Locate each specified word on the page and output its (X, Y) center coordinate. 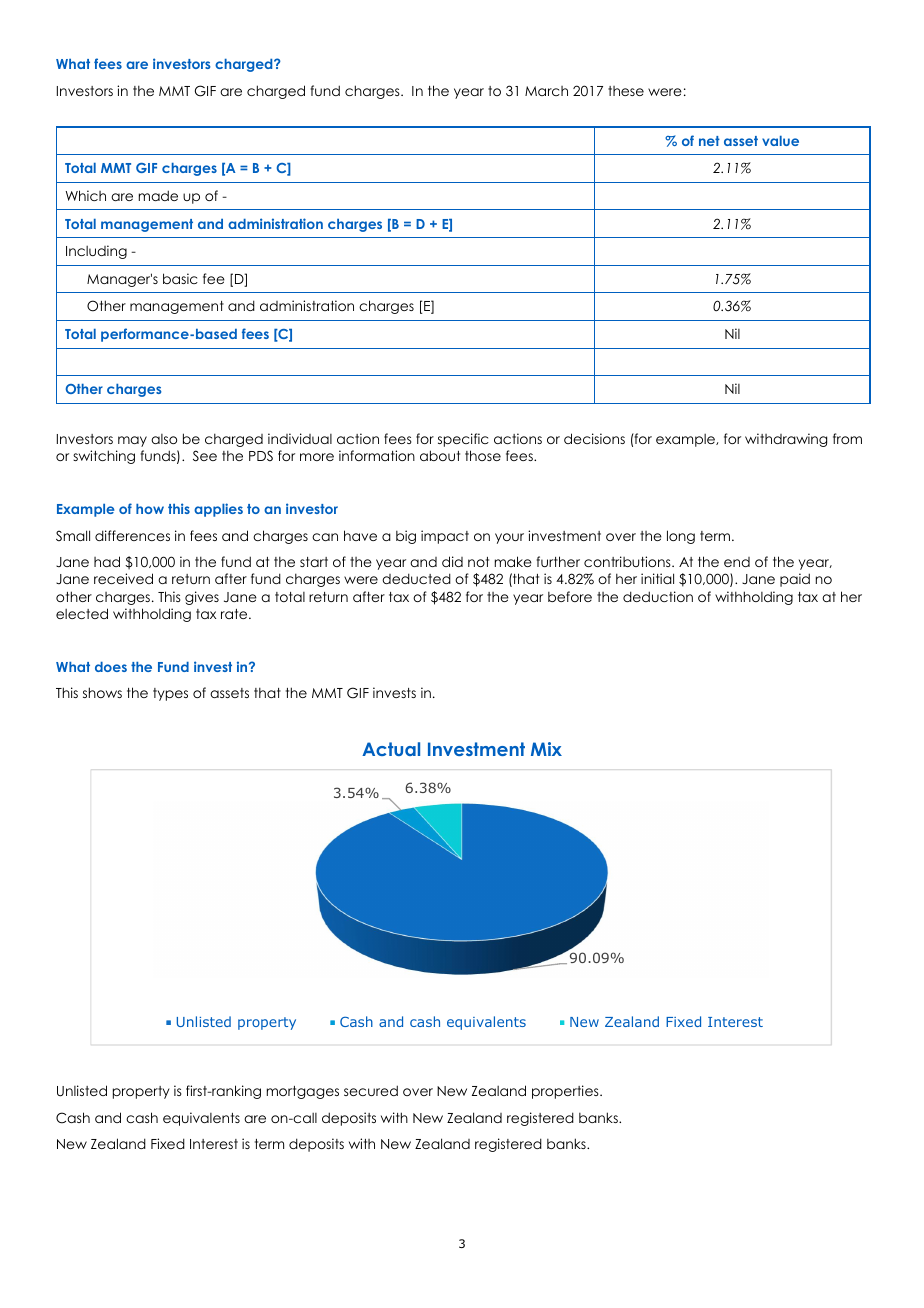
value (780, 141)
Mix (546, 749)
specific (463, 440)
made (158, 195)
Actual (391, 749)
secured (371, 1090)
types (170, 694)
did (452, 561)
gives (202, 598)
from (847, 438)
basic (180, 278)
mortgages (303, 1092)
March (546, 91)
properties (566, 1092)
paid (795, 580)
